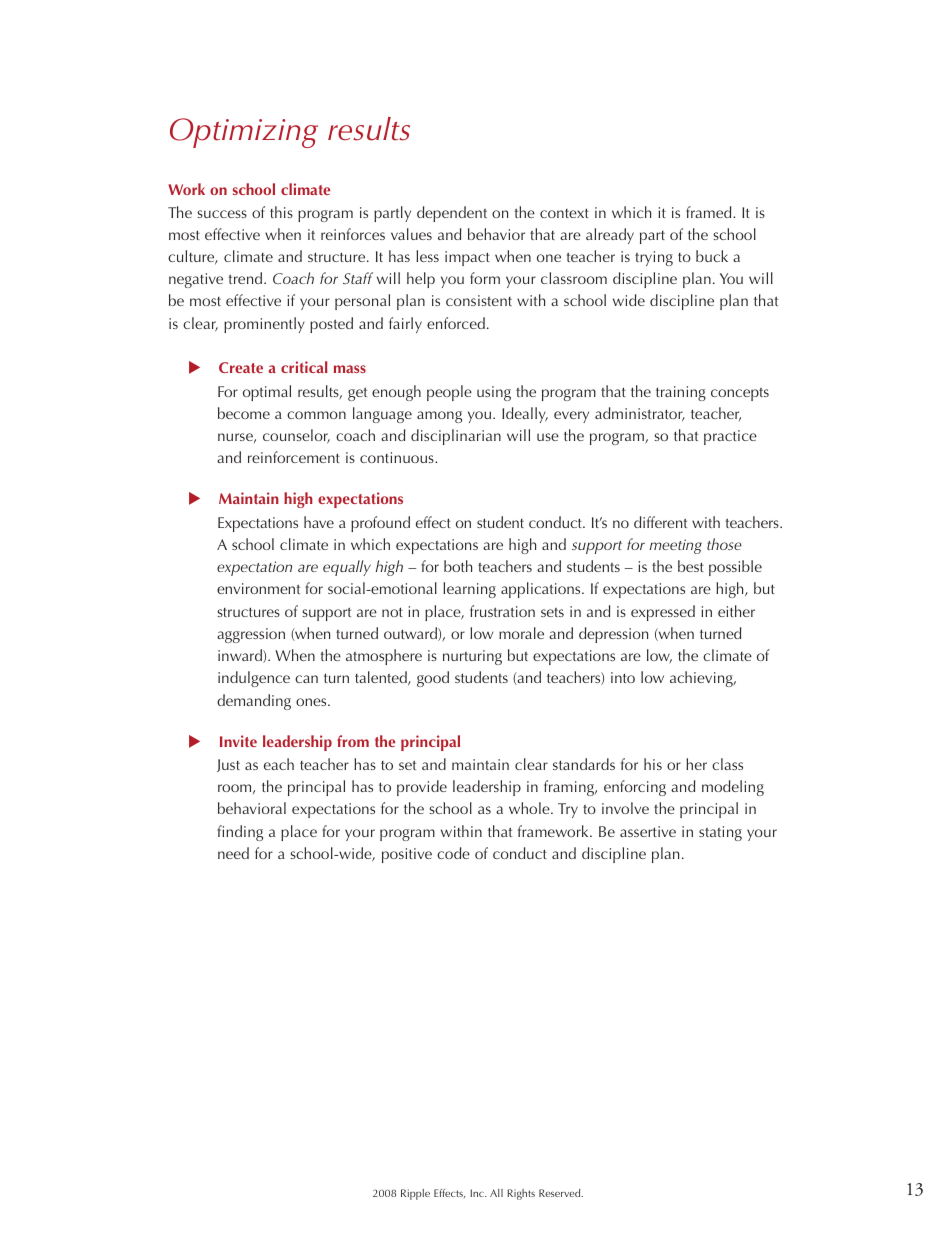 Image resolution: width=952 pixels, height=1233 pixels. Describe the element at coordinates (453, 853) in the document. I see `code` at that location.
